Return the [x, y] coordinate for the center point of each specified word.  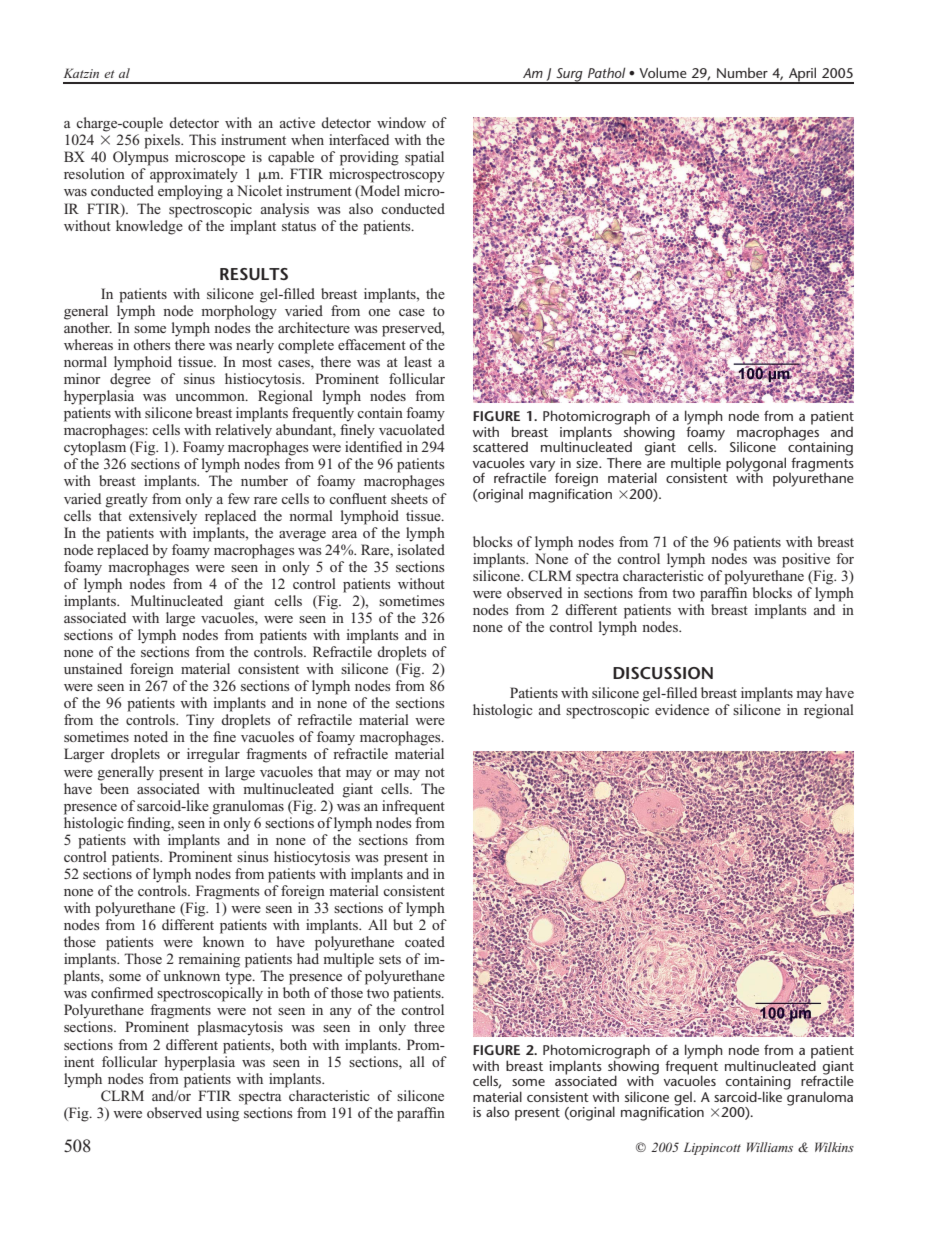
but [403, 924]
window [401, 122]
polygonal [756, 465]
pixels [163, 141]
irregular [213, 755]
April [803, 75]
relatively [243, 431]
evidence [682, 709]
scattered [500, 447]
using [222, 1114]
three [429, 1026]
